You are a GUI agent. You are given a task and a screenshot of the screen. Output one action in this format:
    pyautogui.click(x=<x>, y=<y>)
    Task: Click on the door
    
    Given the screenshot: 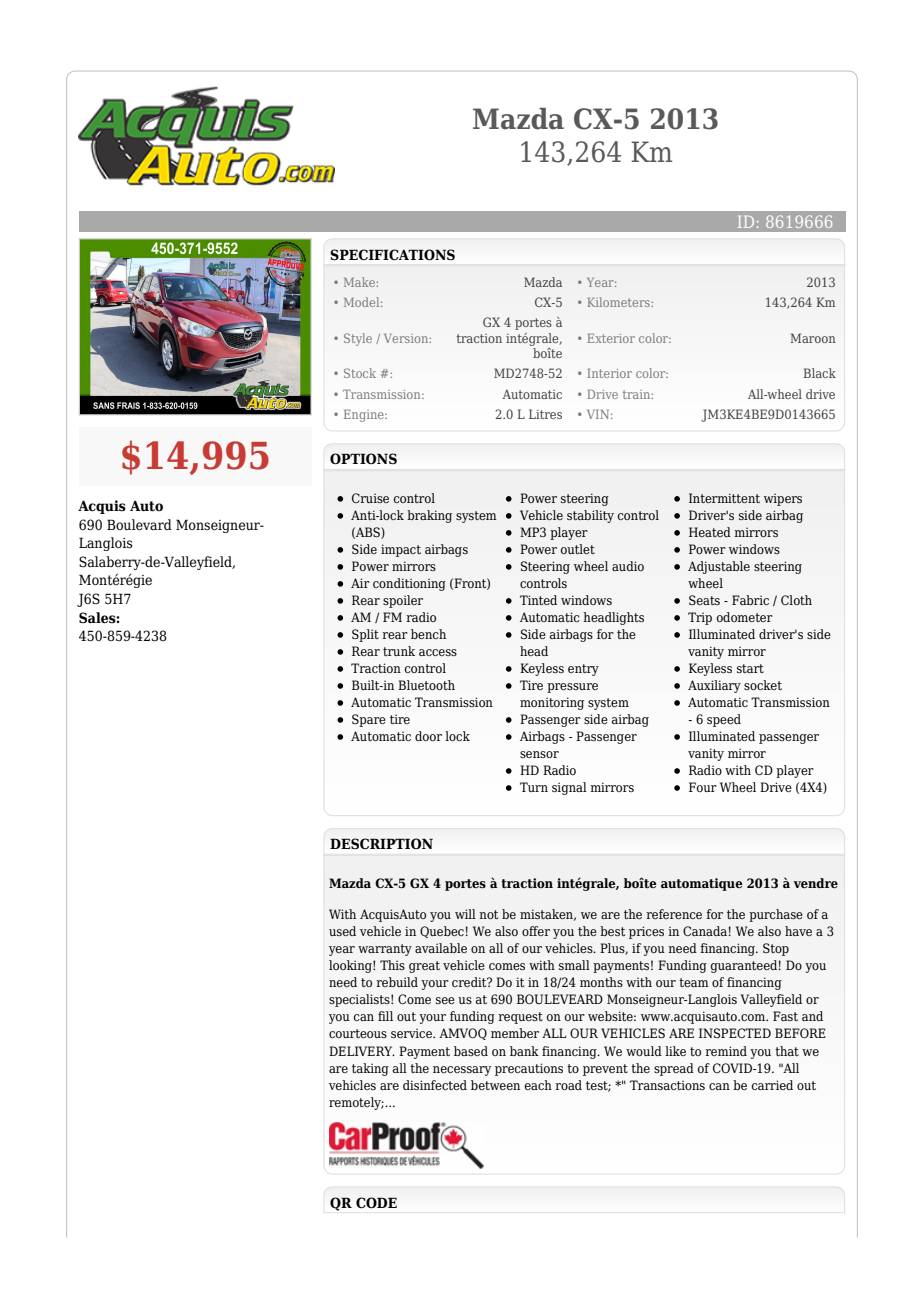 What is the action you would take?
    pyautogui.click(x=428, y=736)
